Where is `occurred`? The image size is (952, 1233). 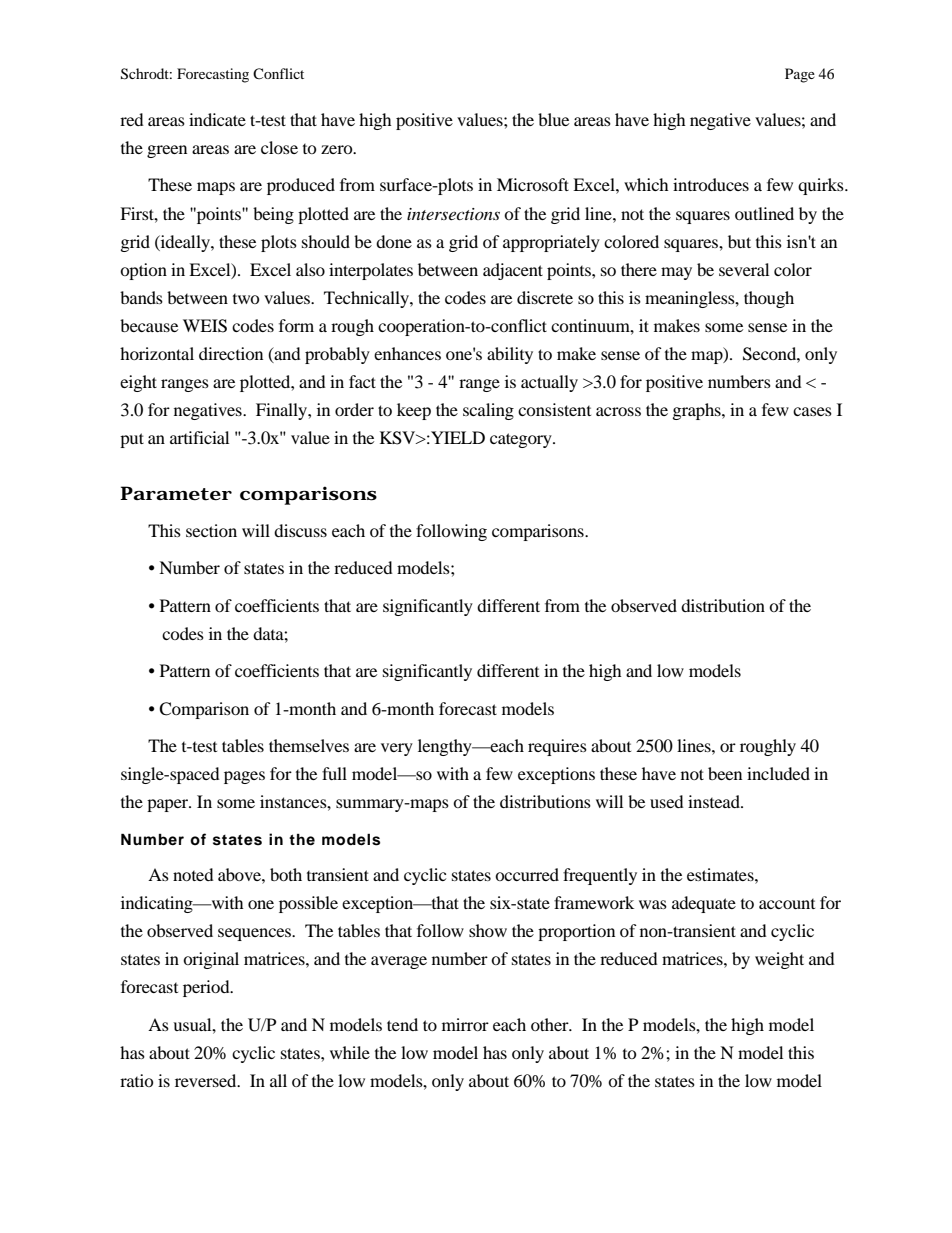
occurred is located at coordinates (527, 874).
